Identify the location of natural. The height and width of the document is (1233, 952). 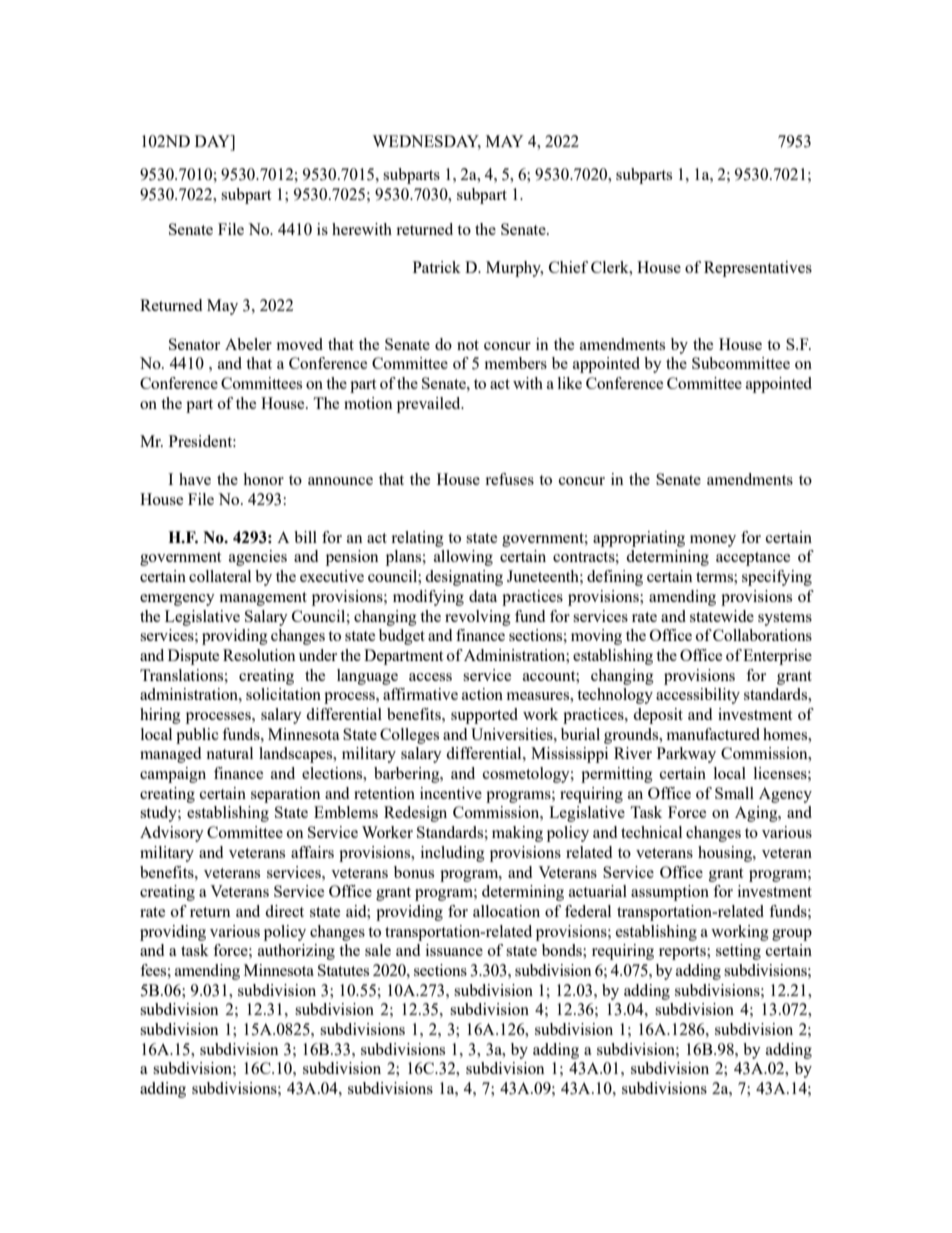
(229, 753).
